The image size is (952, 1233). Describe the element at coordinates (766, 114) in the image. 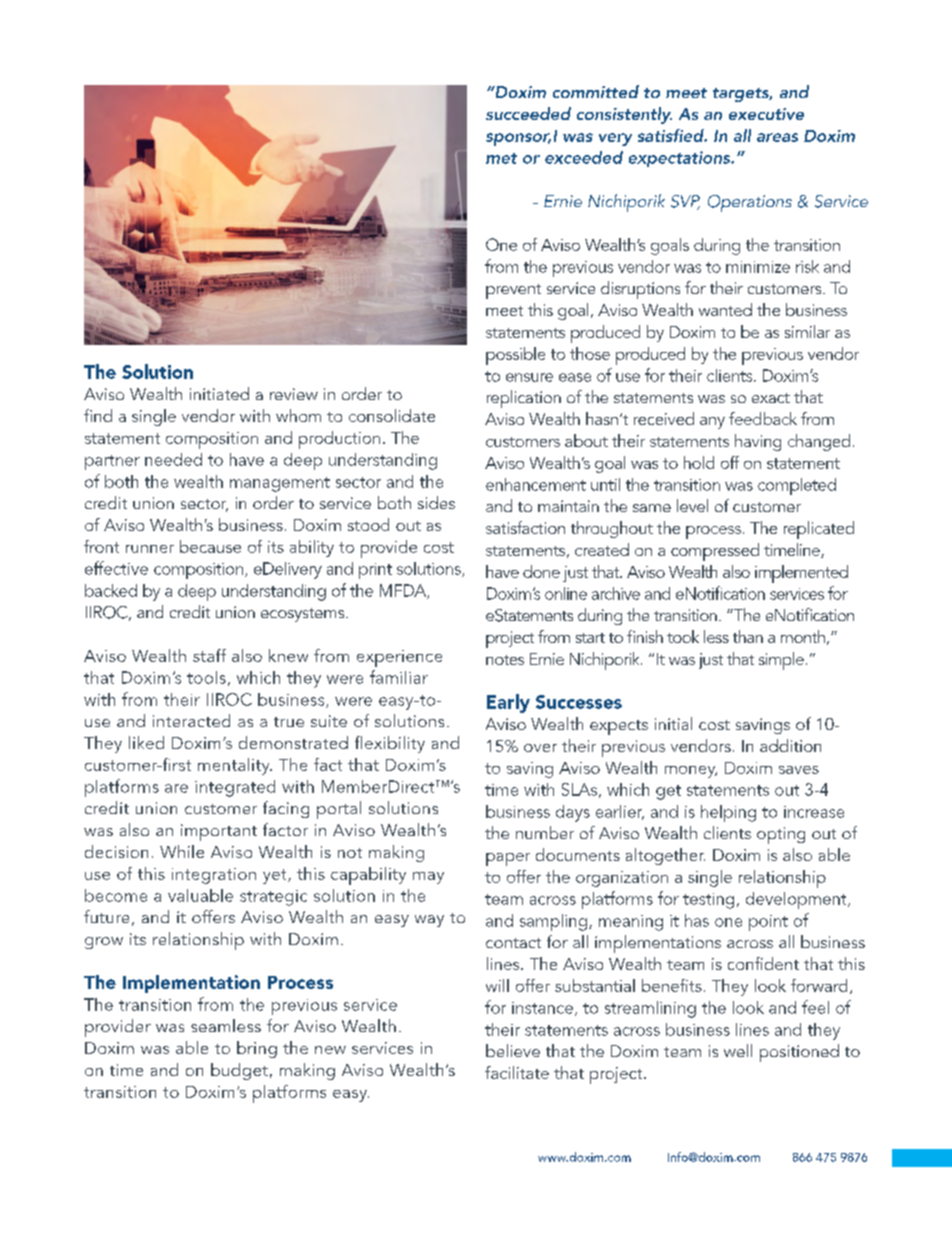

I see `executive` at that location.
